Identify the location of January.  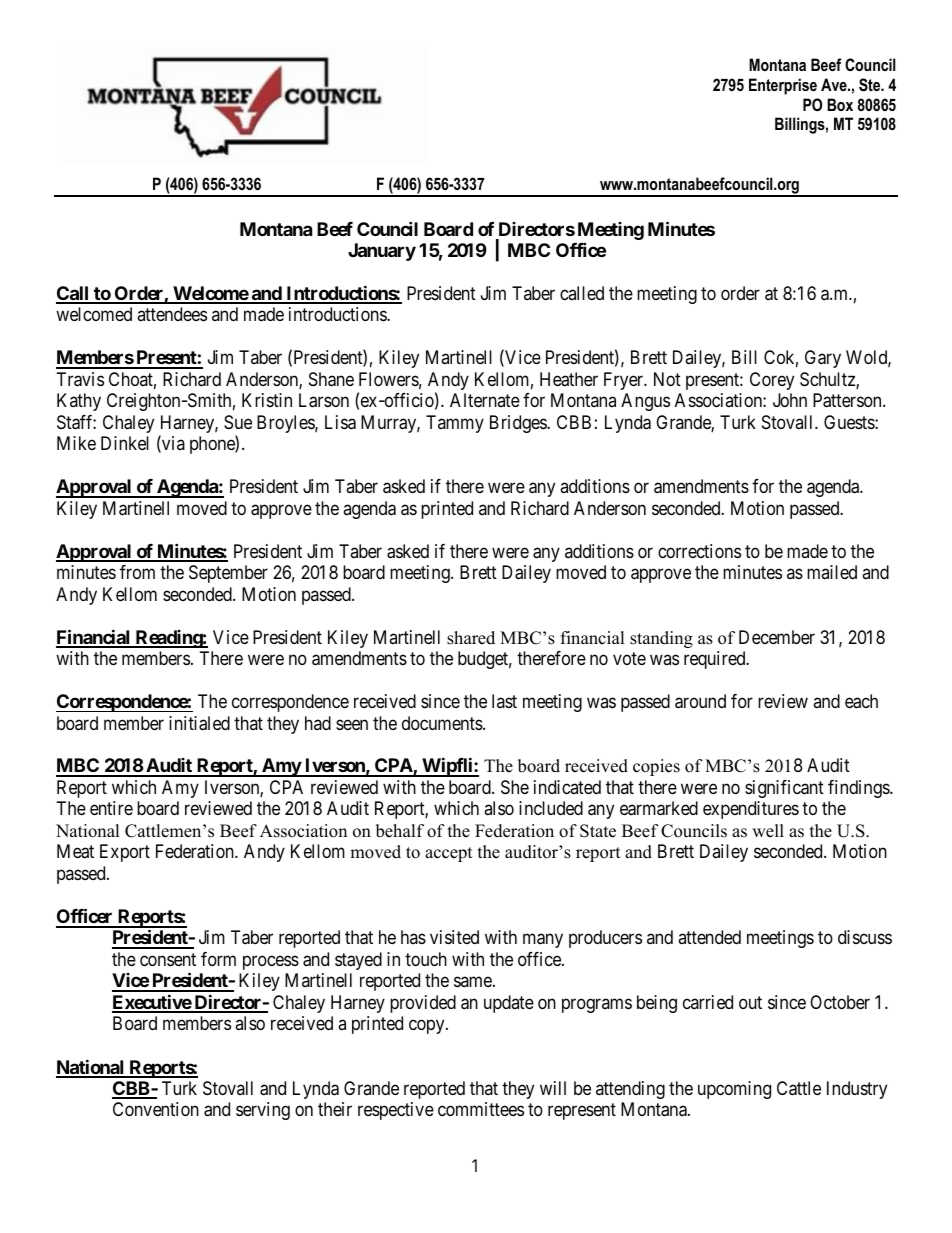
(382, 252).
